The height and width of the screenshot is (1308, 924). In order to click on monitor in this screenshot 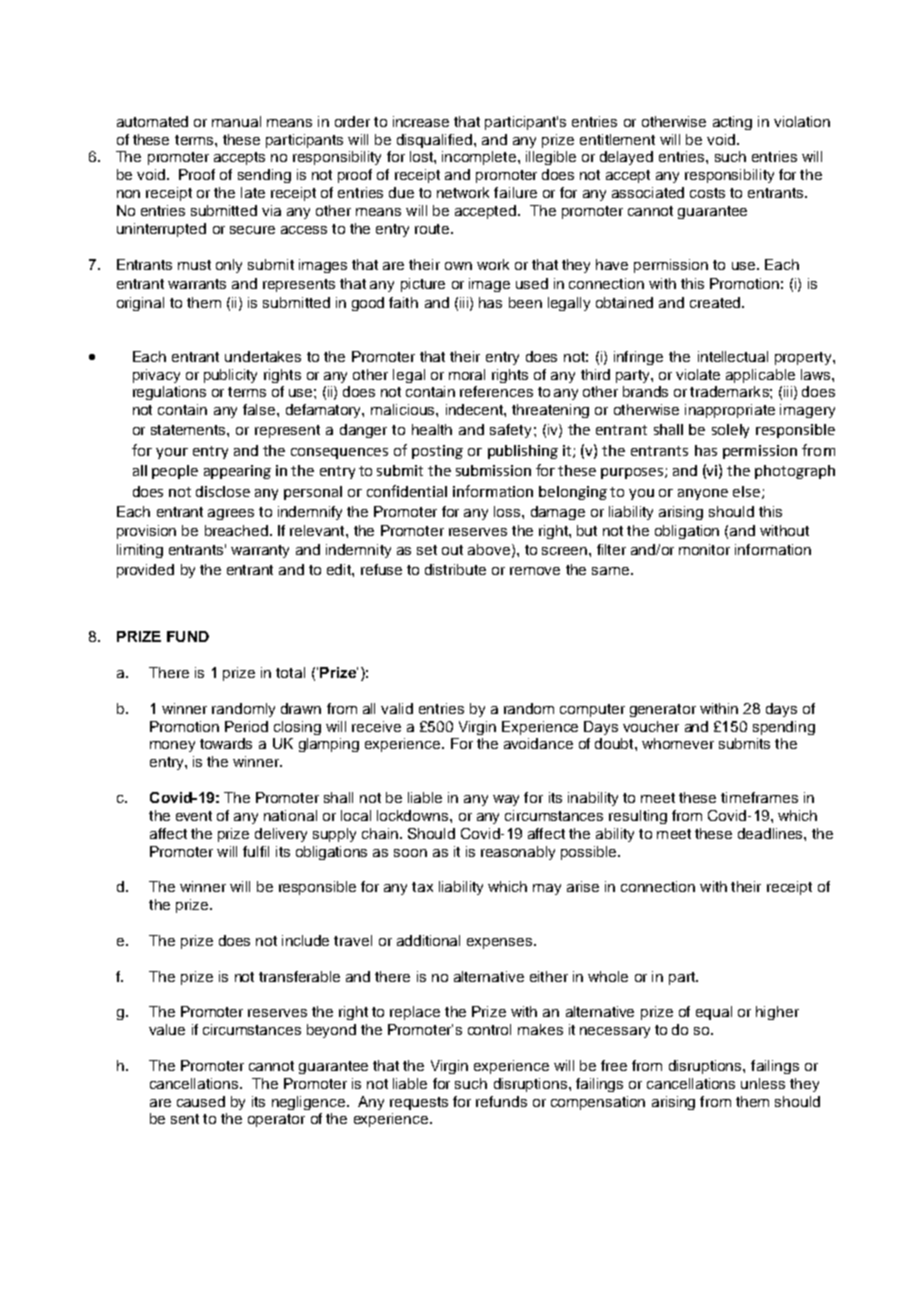, I will do `click(704, 549)`.
